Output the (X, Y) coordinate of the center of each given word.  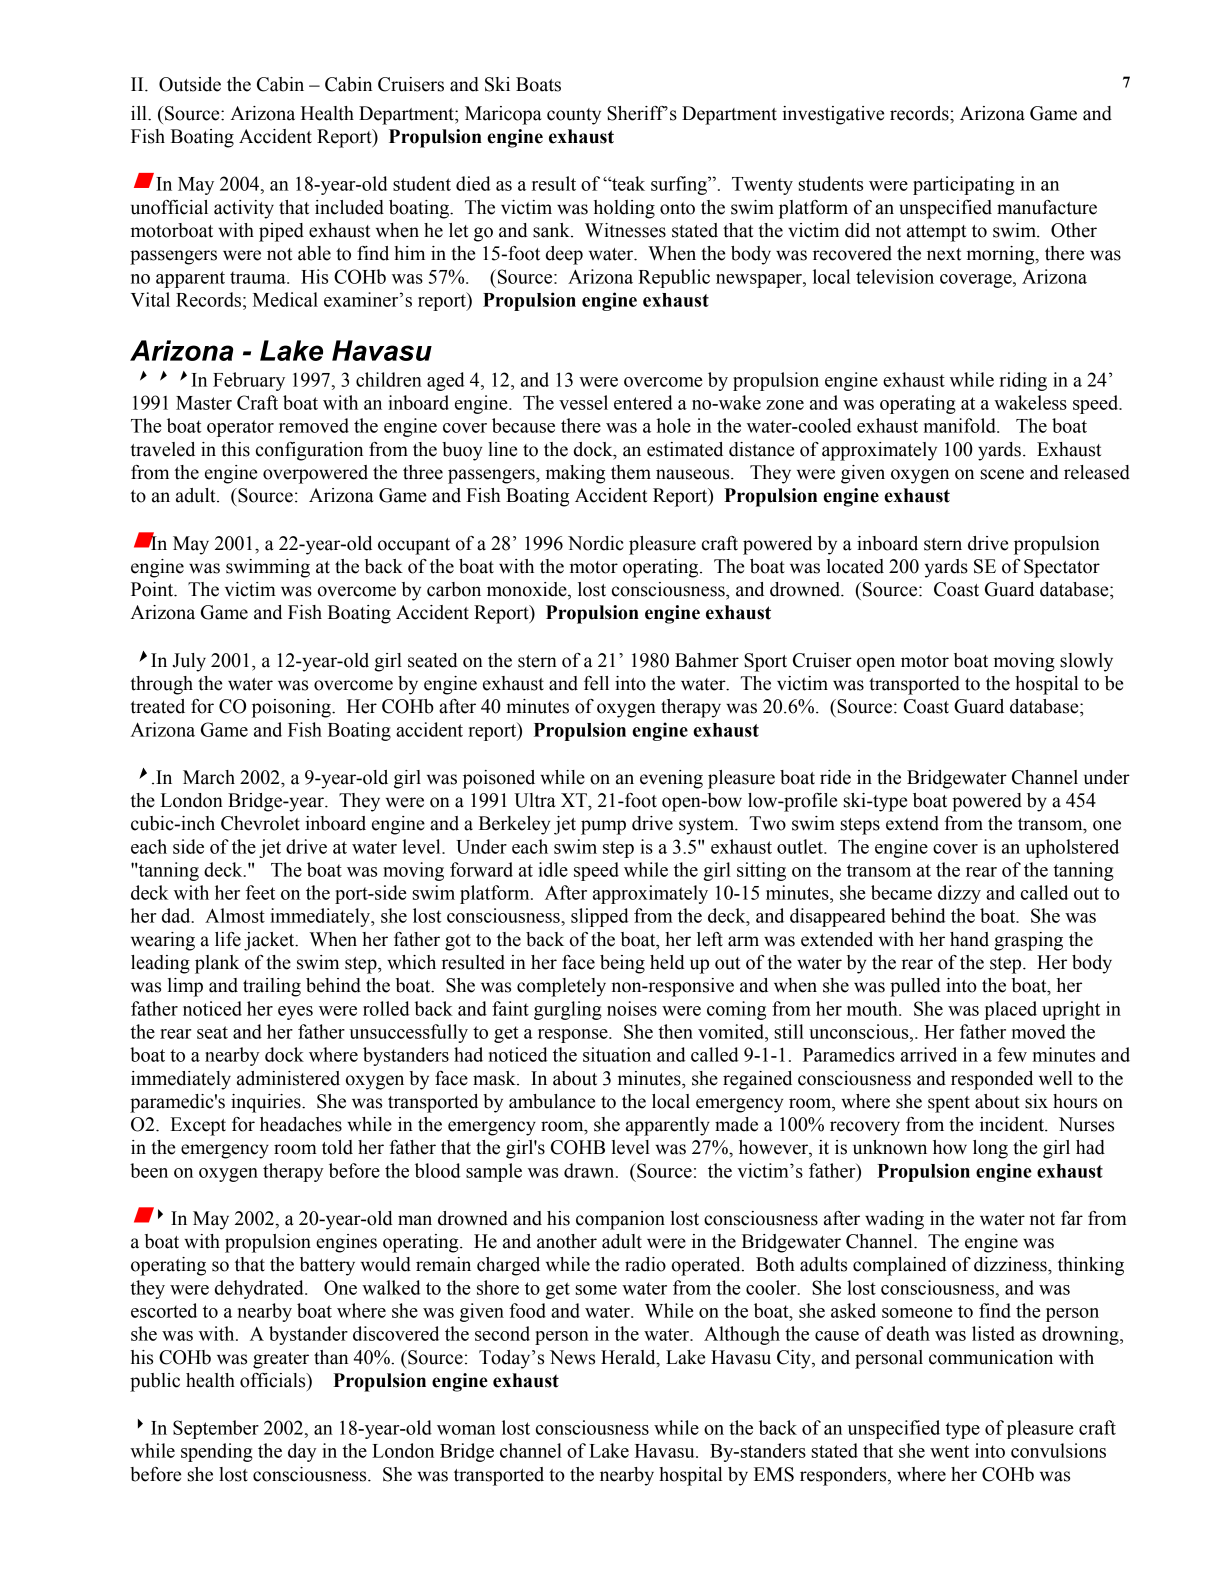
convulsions (1058, 1450)
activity (244, 209)
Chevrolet (260, 823)
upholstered (1072, 848)
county (574, 116)
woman (466, 1430)
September (216, 1429)
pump (603, 827)
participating (964, 185)
